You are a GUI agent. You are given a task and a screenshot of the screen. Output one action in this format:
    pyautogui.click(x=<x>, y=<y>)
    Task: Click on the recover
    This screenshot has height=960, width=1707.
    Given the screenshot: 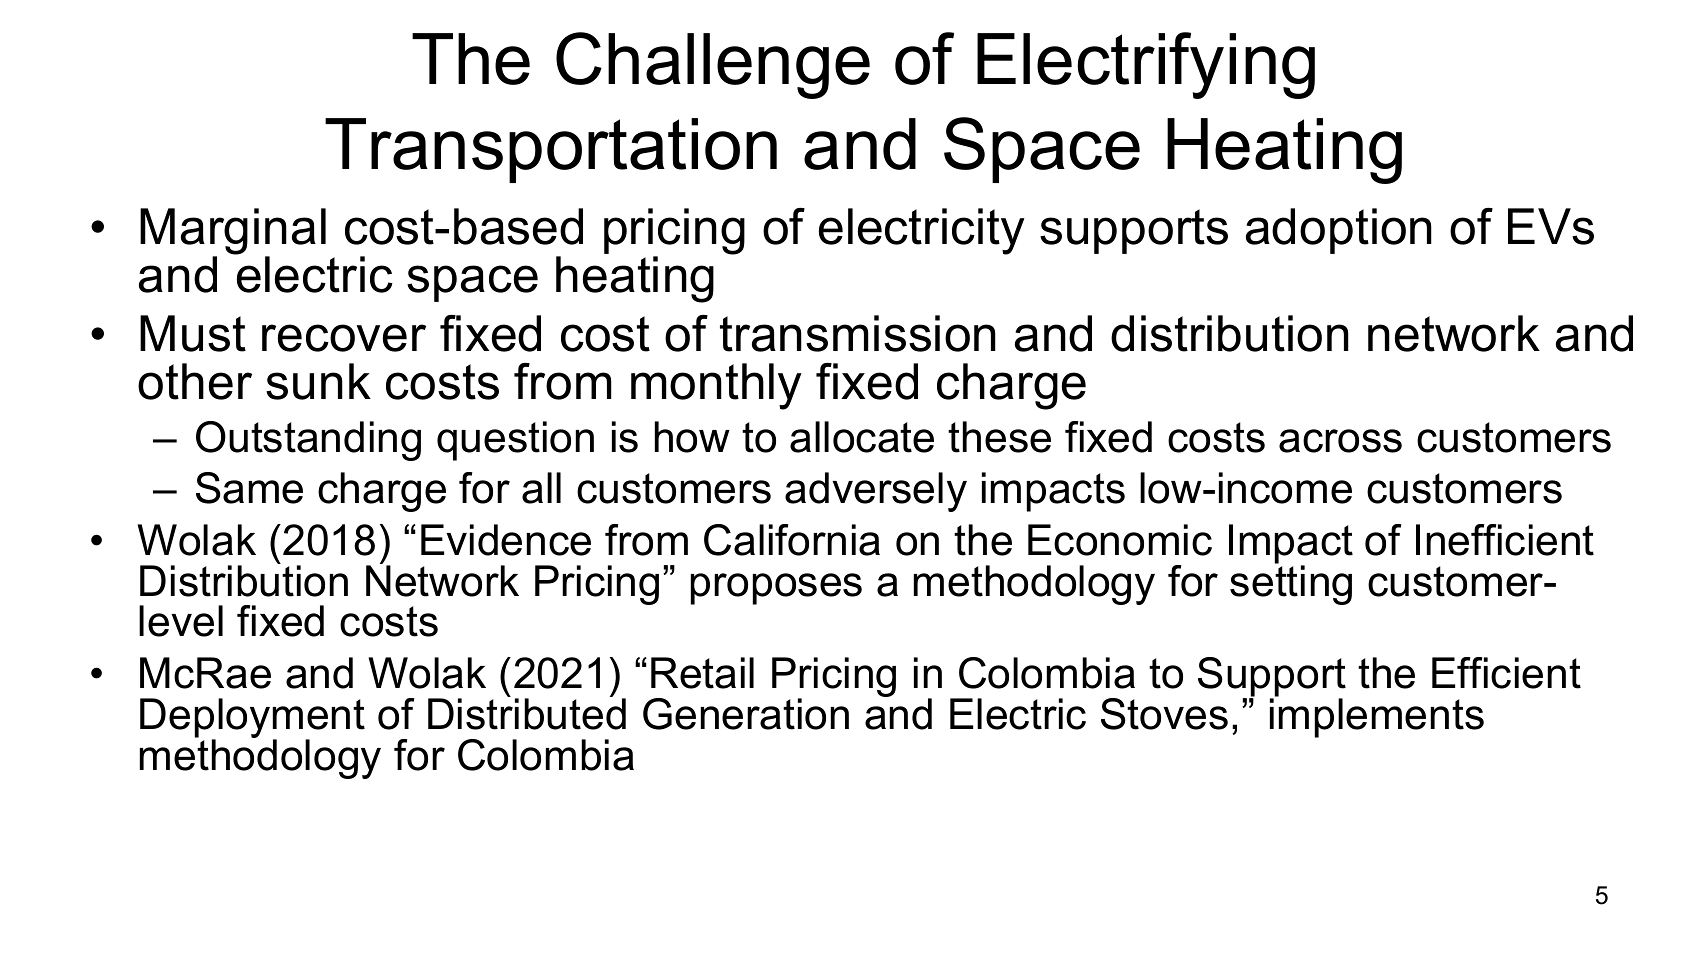 What is the action you would take?
    pyautogui.click(x=344, y=338)
